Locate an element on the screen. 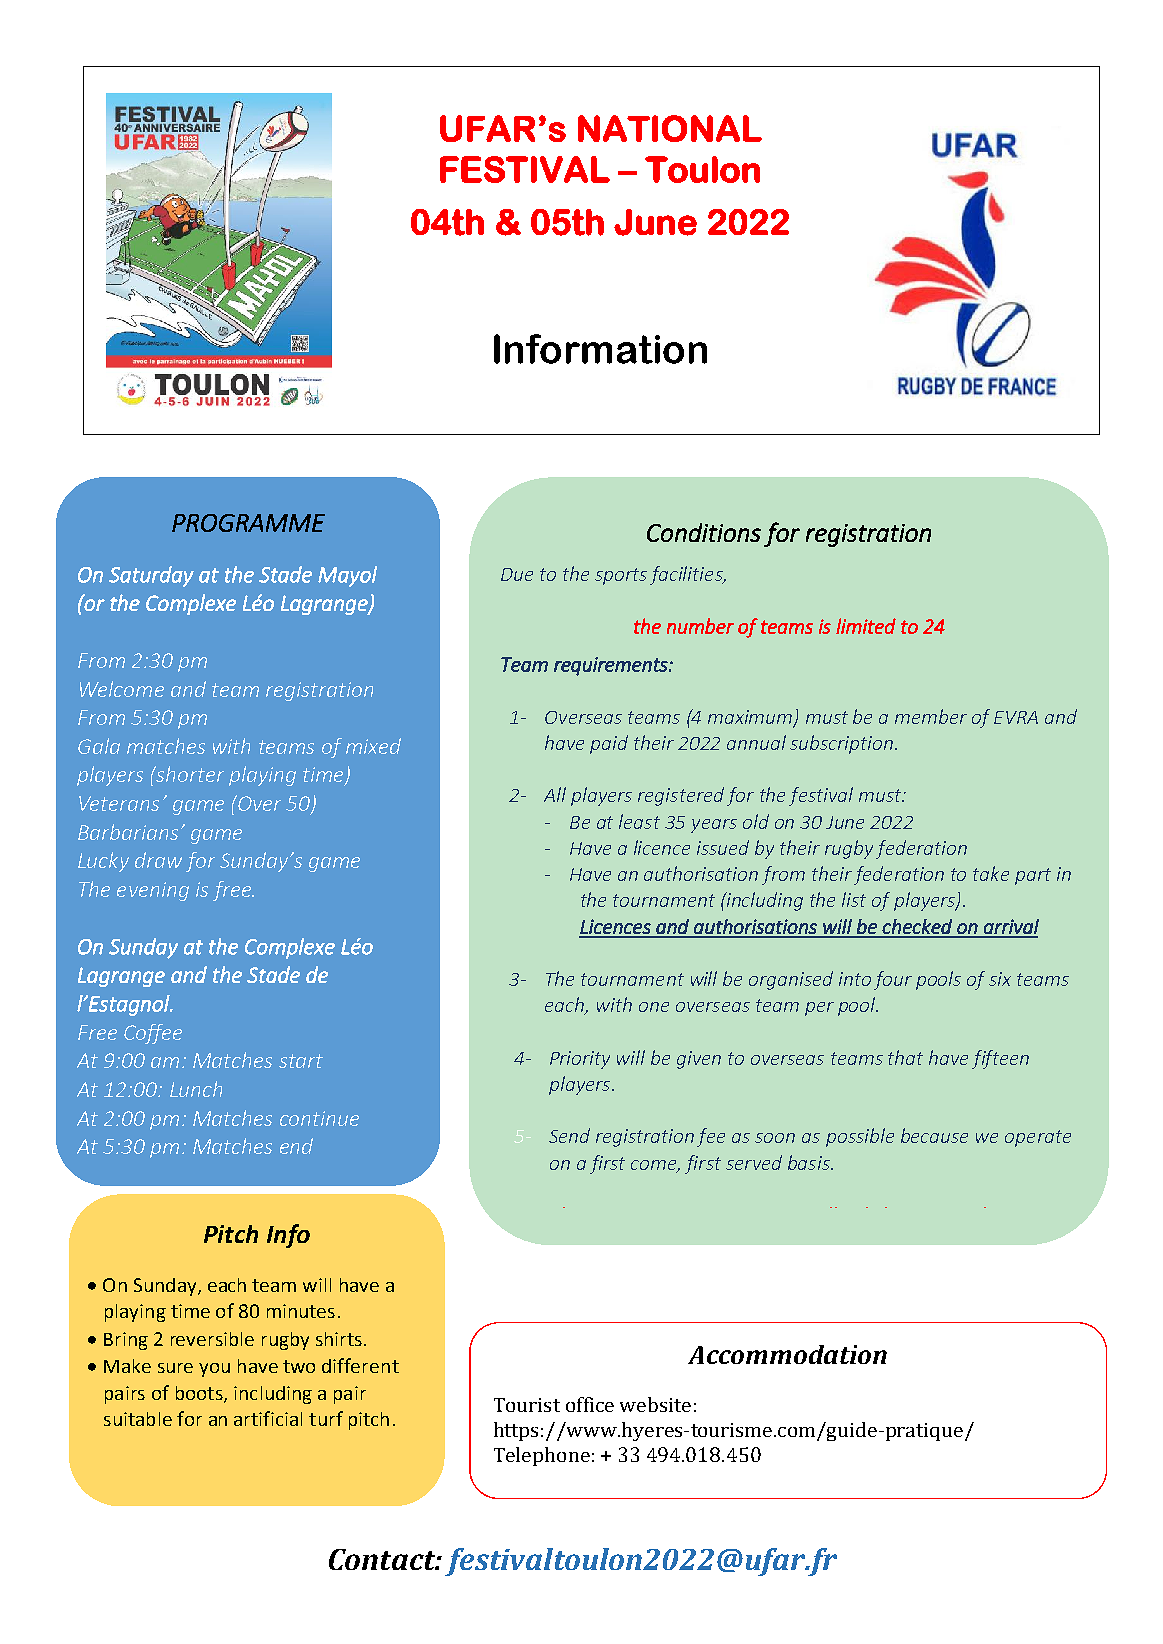 This screenshot has width=1163, height=1644. Saturday is located at coordinates (151, 576).
